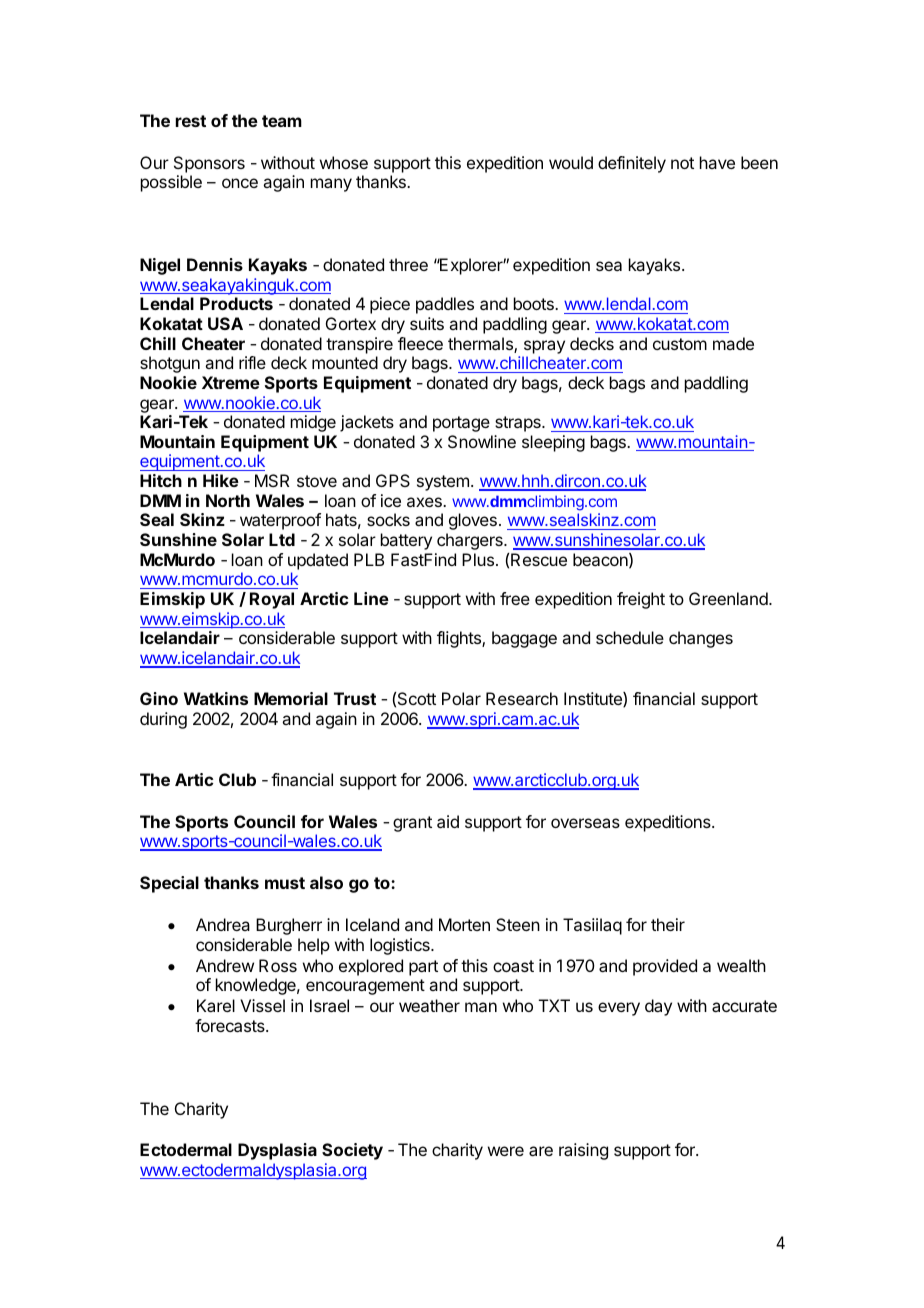 The image size is (924, 1308). I want to click on sleeping, so click(553, 443).
